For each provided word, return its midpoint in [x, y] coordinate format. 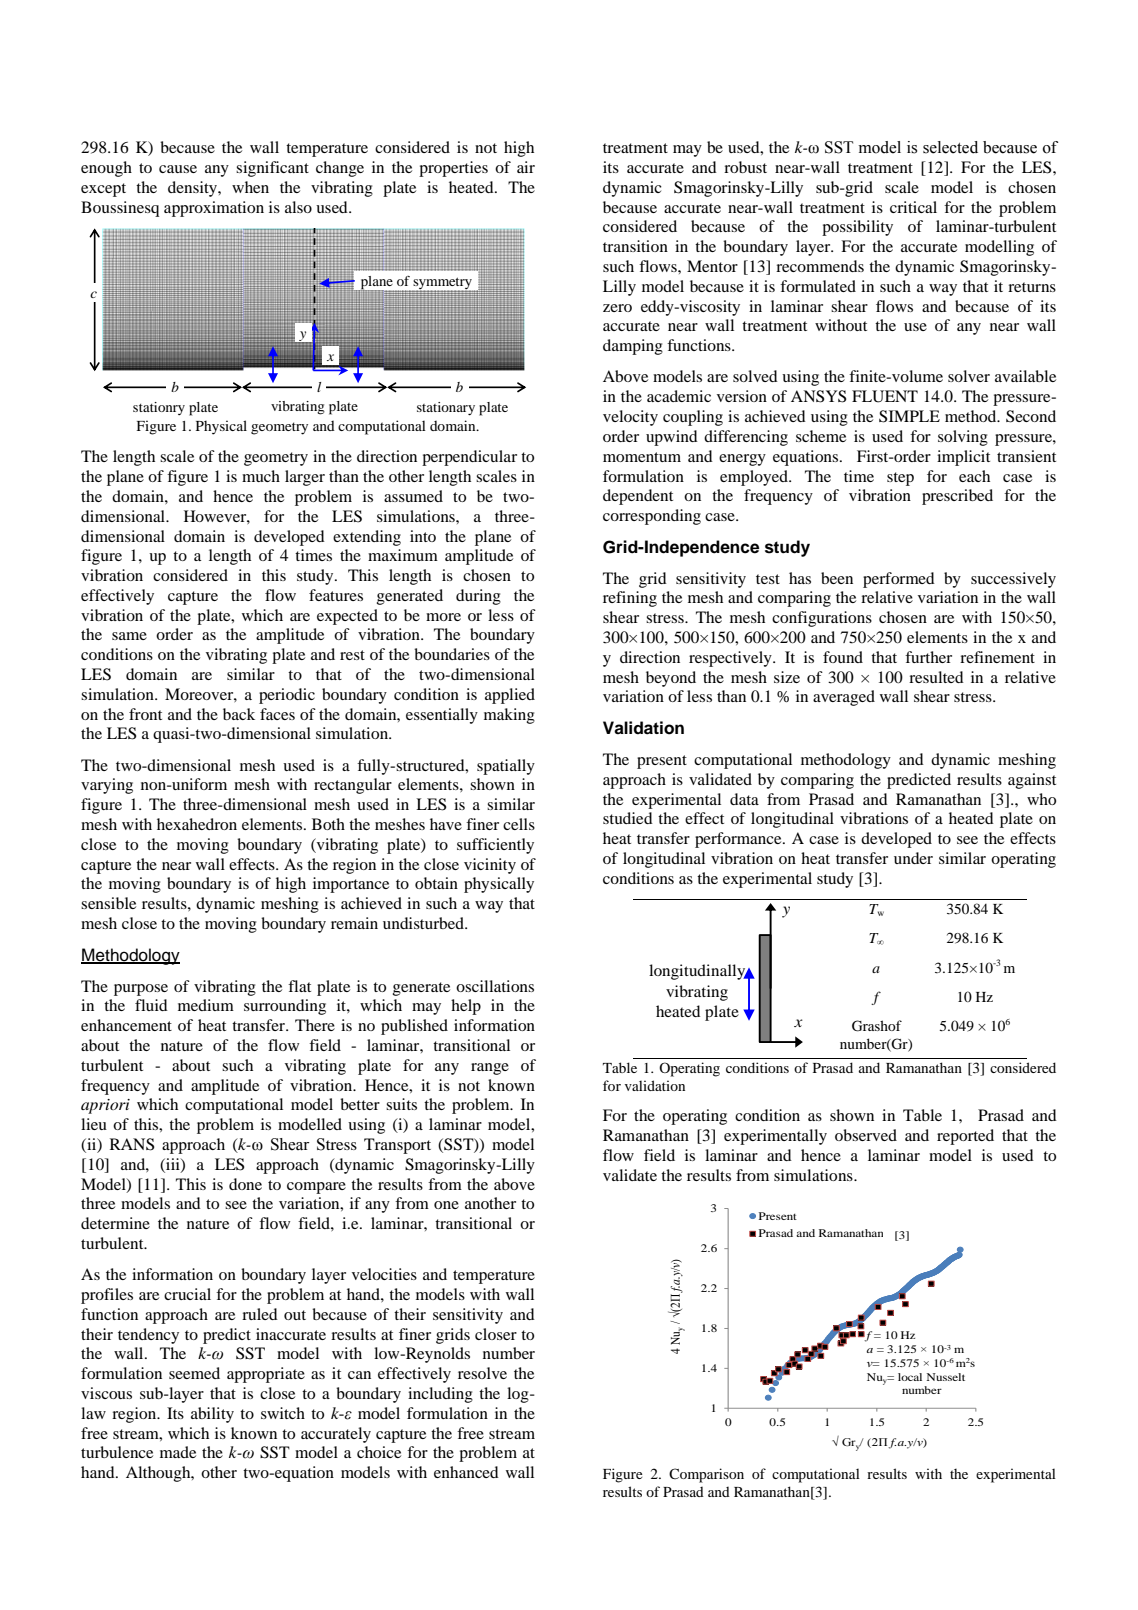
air [526, 167]
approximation [214, 209]
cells [519, 824]
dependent [638, 497]
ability [212, 1415]
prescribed [957, 497]
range [490, 1069]
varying [107, 786]
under [913, 858]
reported [965, 1137]
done [245, 1184]
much [261, 476]
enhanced [466, 1472]
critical [913, 207]
